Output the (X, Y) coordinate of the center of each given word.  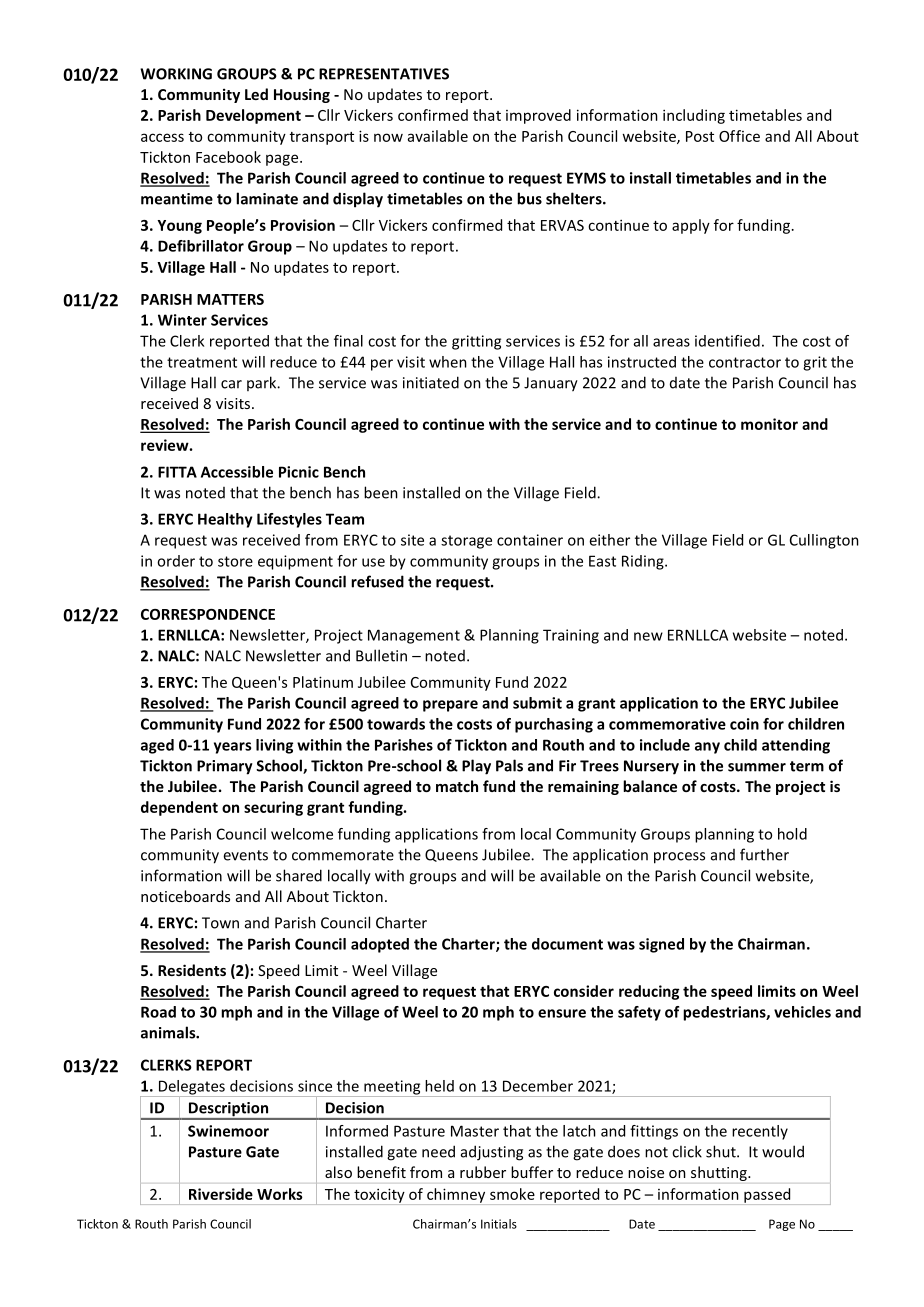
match (457, 786)
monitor (769, 424)
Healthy (225, 520)
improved (538, 116)
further (764, 854)
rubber (483, 1172)
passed (767, 1196)
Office (739, 136)
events (245, 855)
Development (253, 116)
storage (466, 542)
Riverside (221, 1194)
